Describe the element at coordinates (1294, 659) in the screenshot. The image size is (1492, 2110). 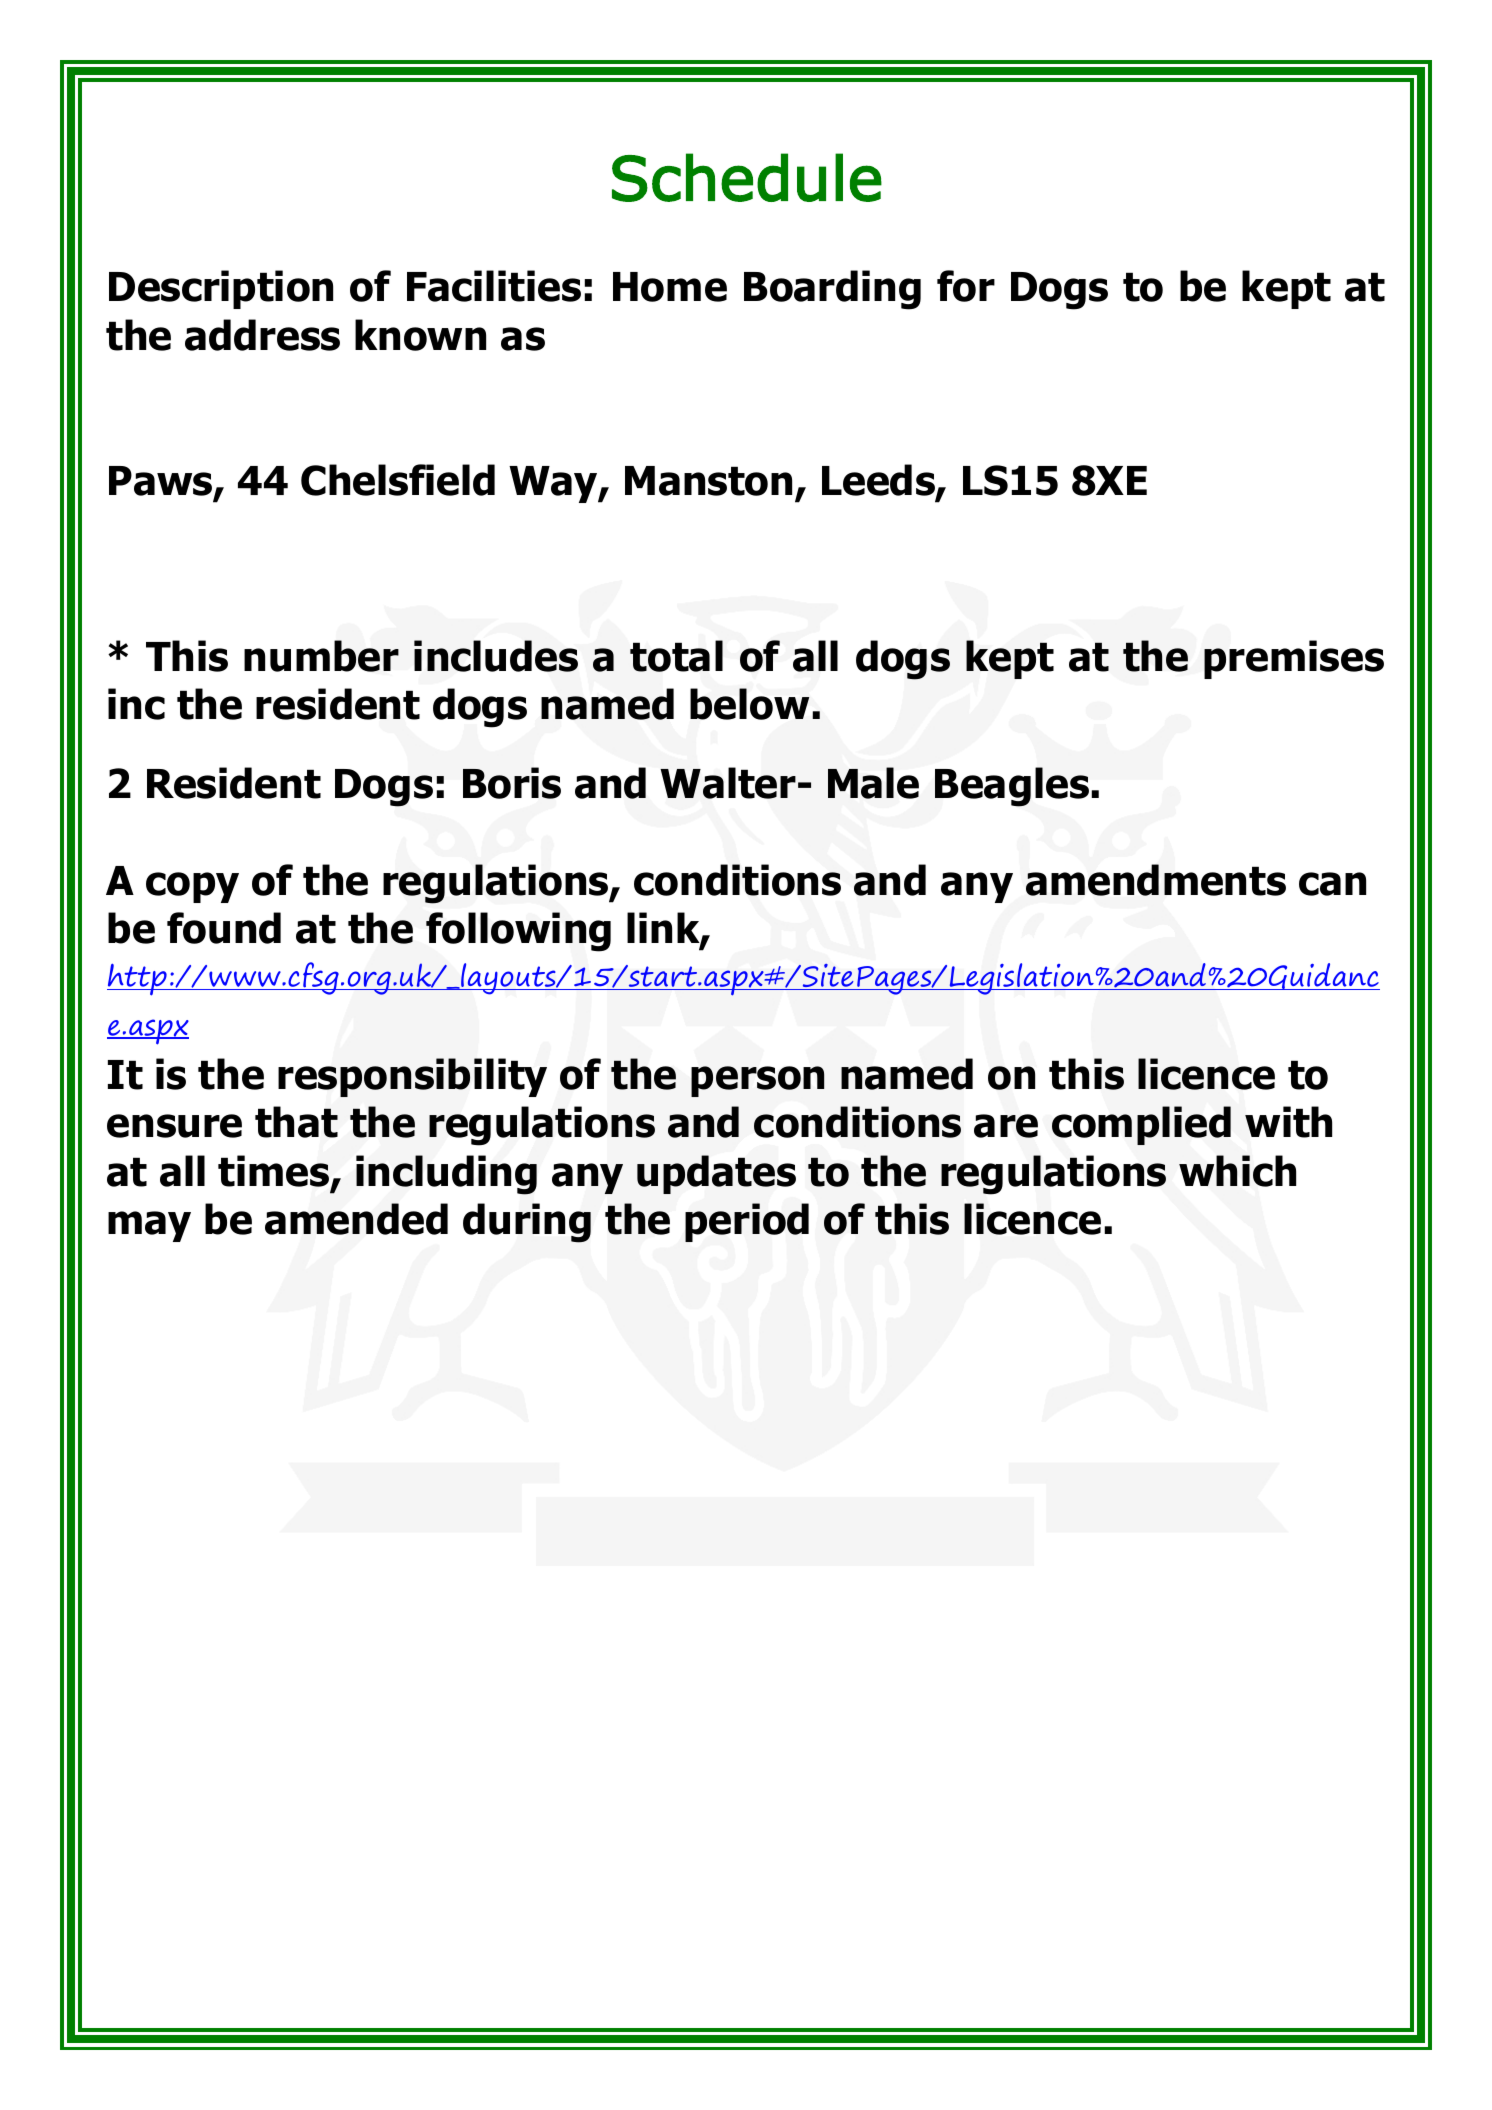
I see `premises` at that location.
